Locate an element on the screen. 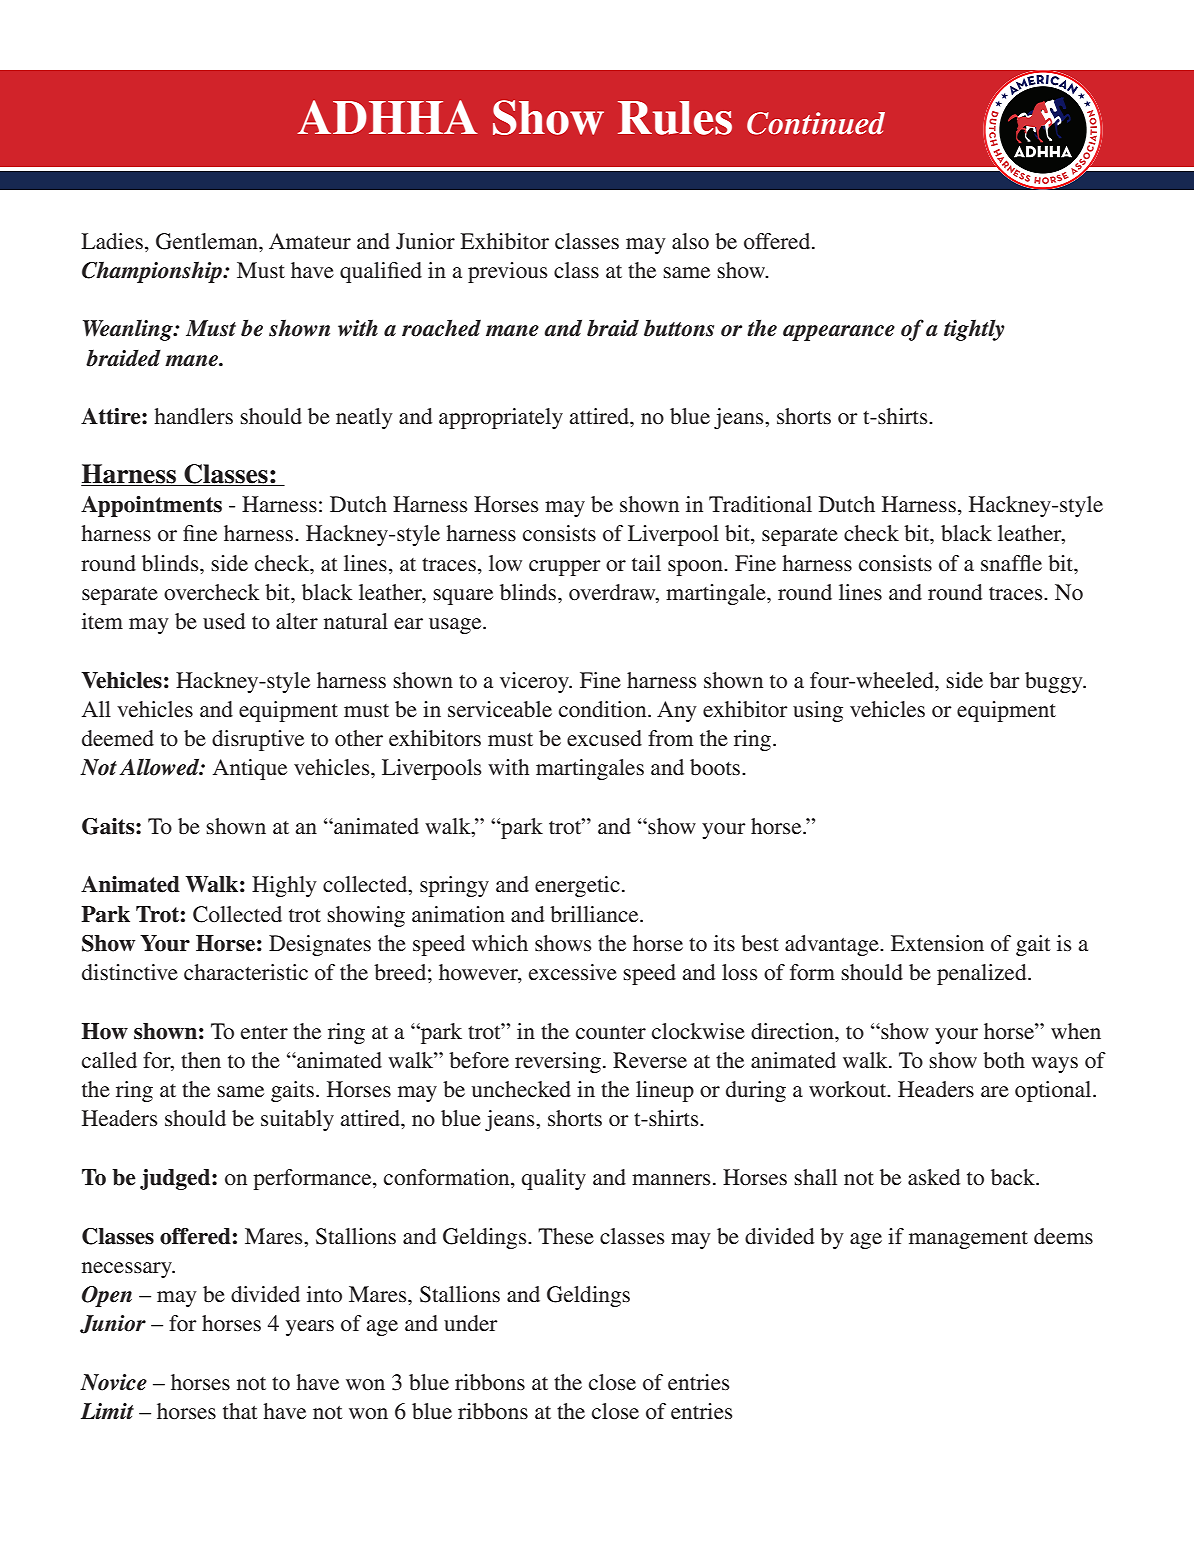  characteristic is located at coordinates (246, 972).
